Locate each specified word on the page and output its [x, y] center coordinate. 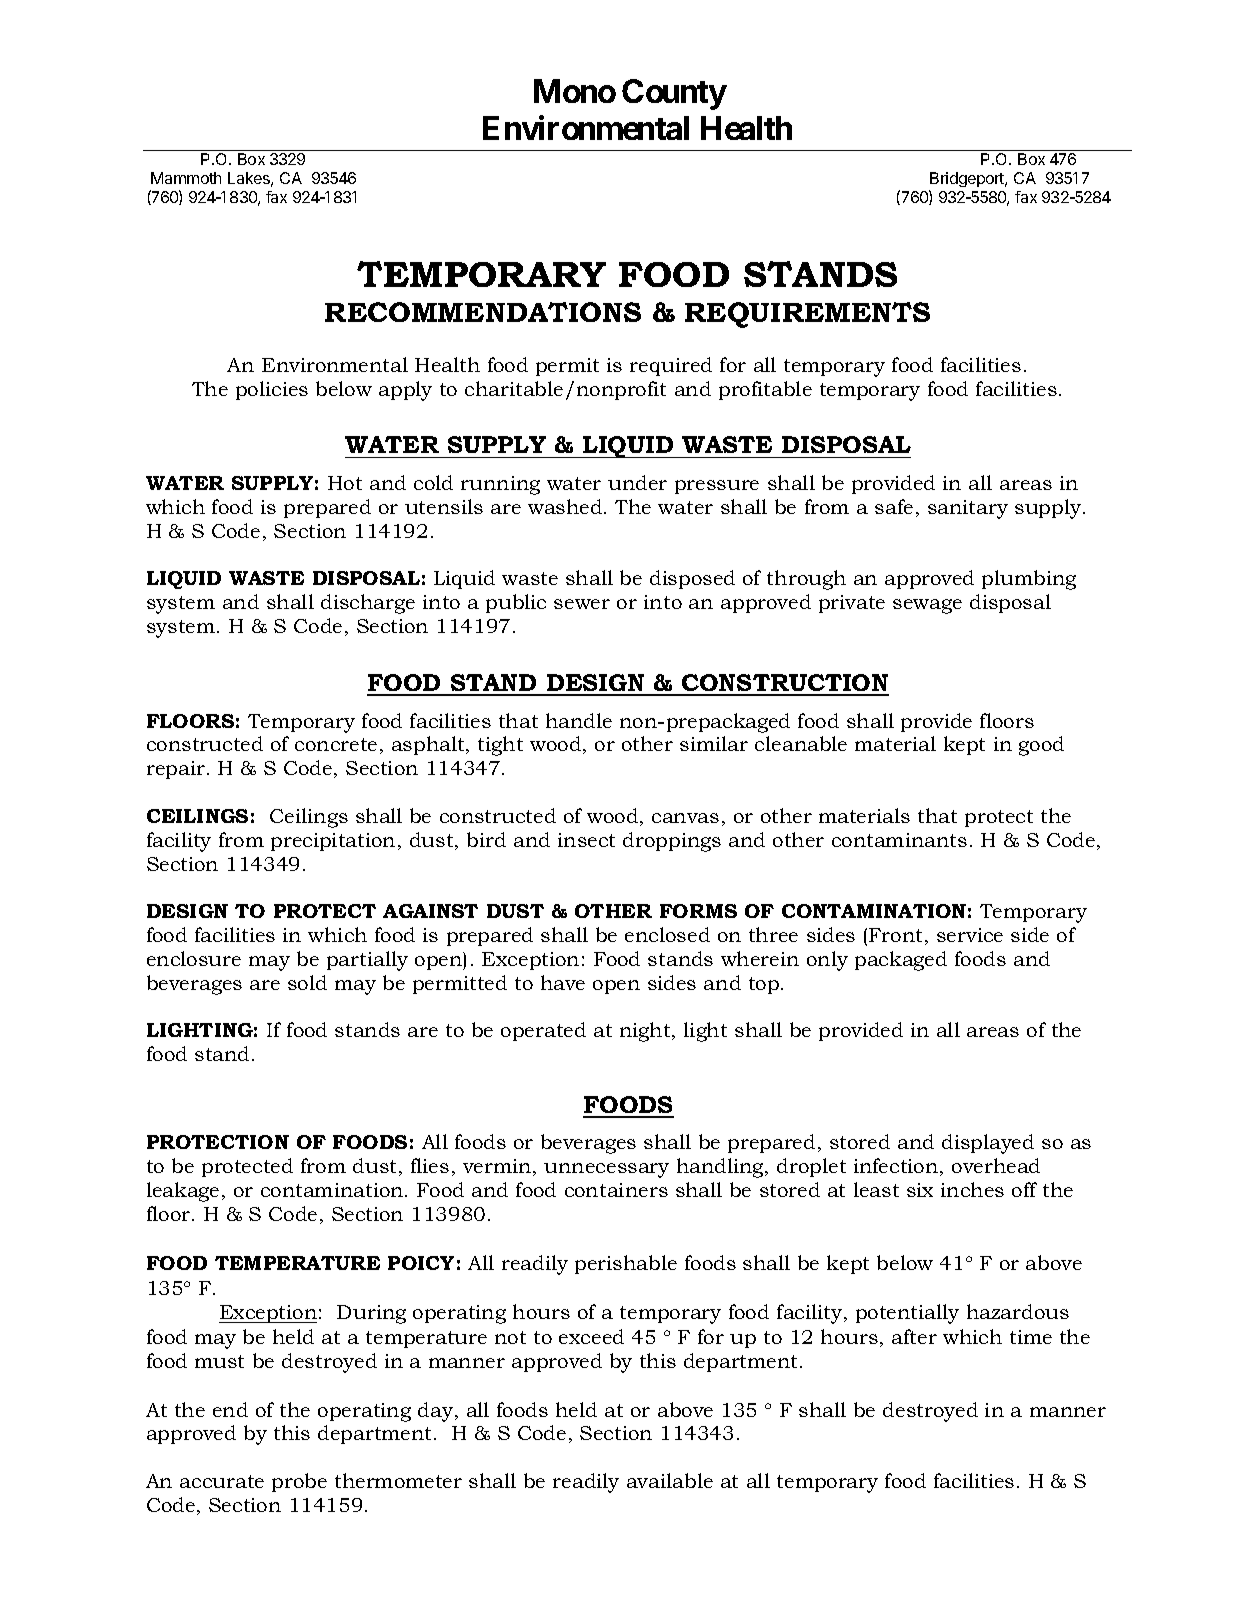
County [674, 94]
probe [299, 1482]
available [670, 1480]
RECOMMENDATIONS [483, 312]
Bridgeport [968, 179]
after [914, 1336]
